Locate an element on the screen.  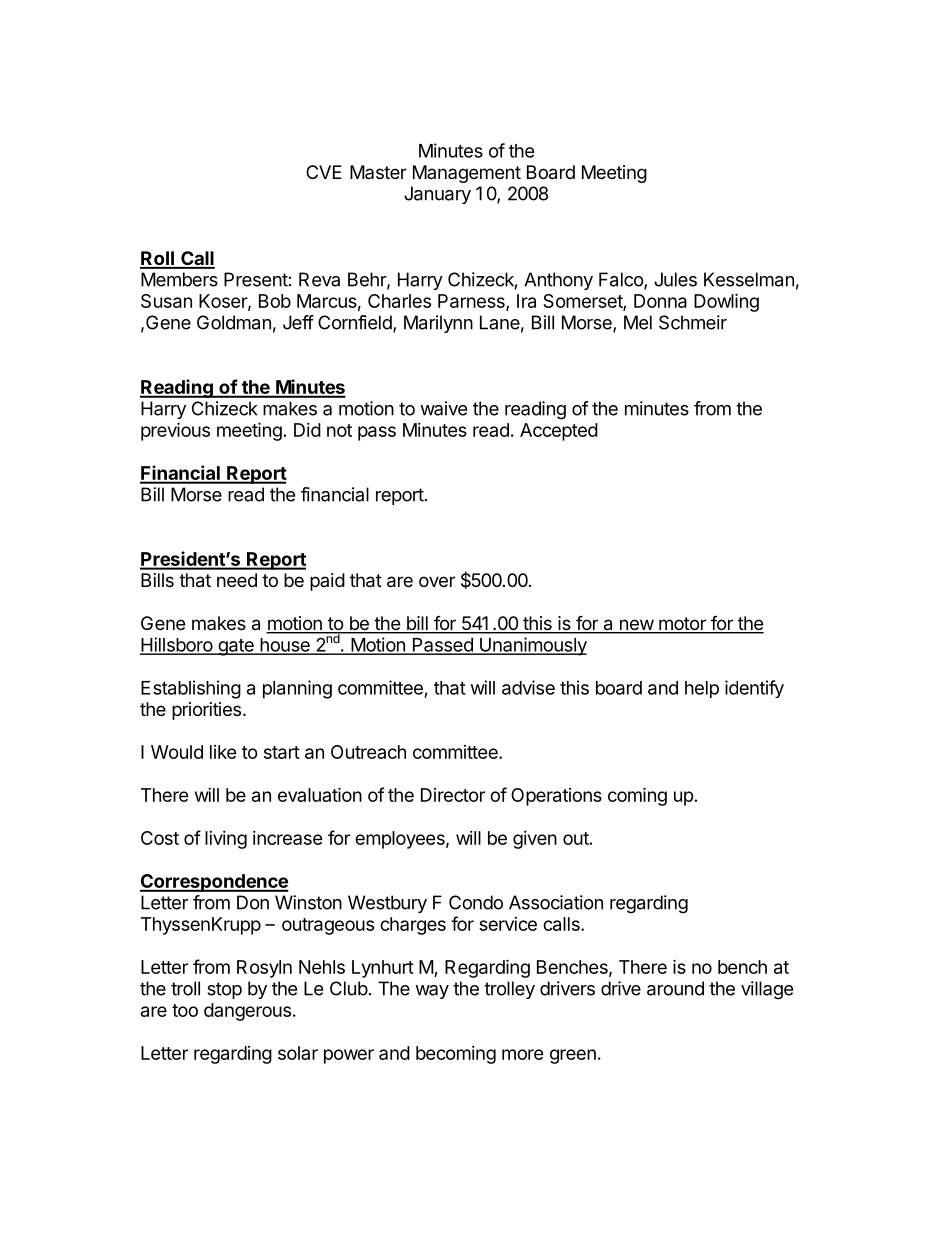
Operations is located at coordinates (556, 797).
